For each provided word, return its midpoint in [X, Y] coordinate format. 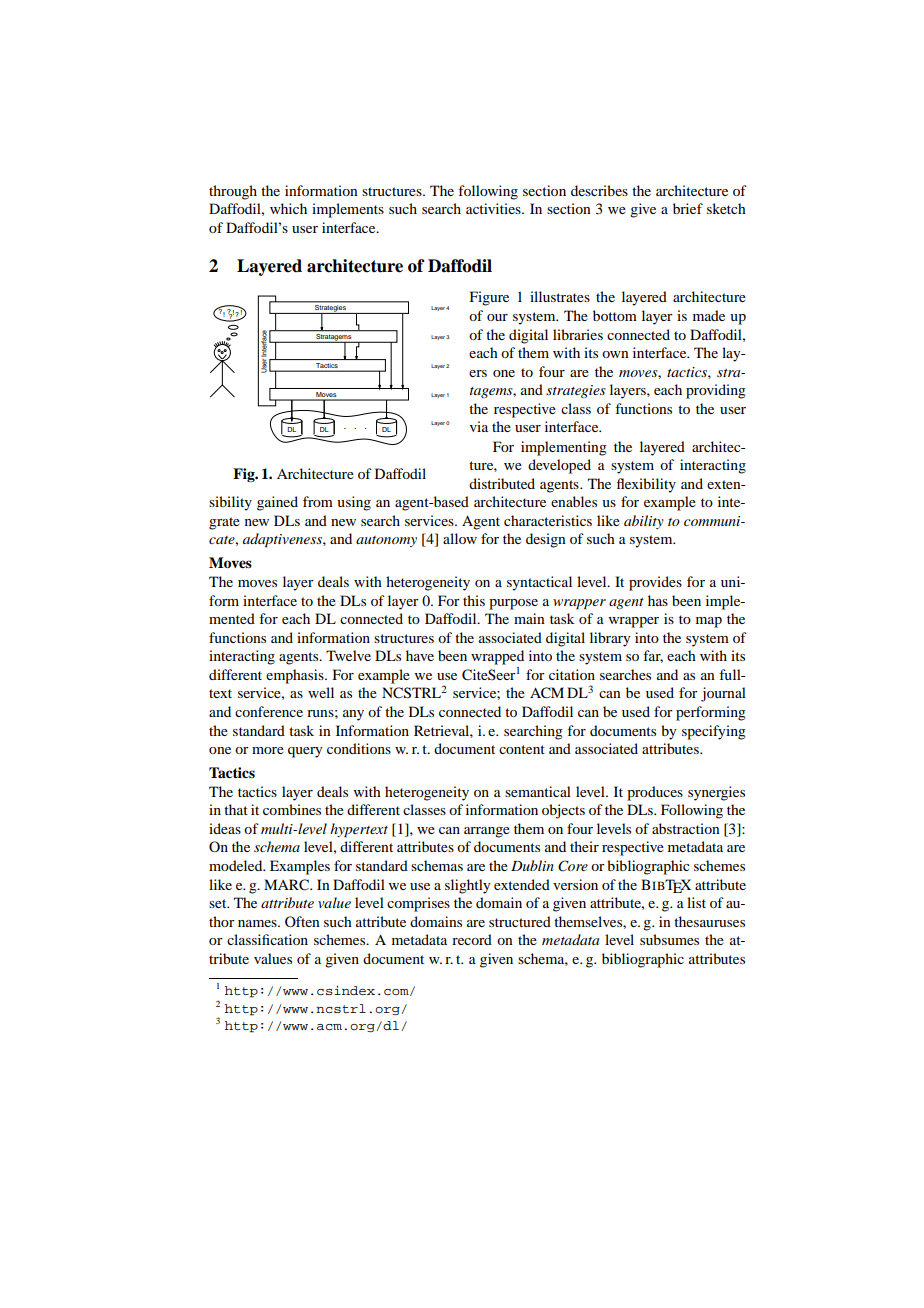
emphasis [296, 676]
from [318, 501]
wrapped [497, 657]
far [653, 656]
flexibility [646, 485]
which [288, 208]
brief [688, 208]
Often [302, 921]
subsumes [669, 939]
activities [494, 208]
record [472, 939]
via [479, 426]
